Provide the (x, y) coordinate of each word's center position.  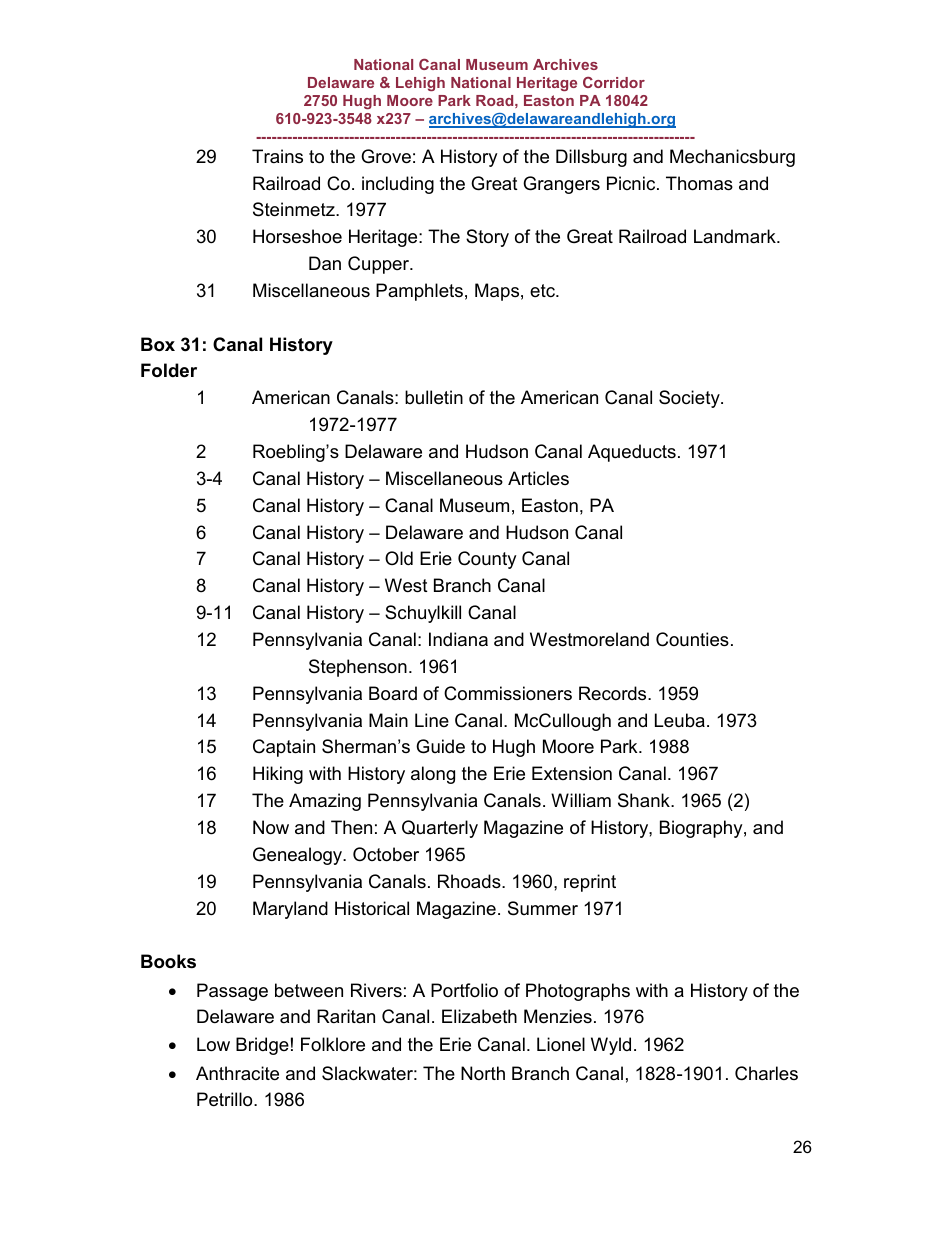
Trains (277, 156)
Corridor (614, 82)
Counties (692, 639)
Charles (766, 1073)
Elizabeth (479, 1016)
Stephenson (358, 668)
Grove (386, 156)
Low (213, 1044)
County (487, 560)
